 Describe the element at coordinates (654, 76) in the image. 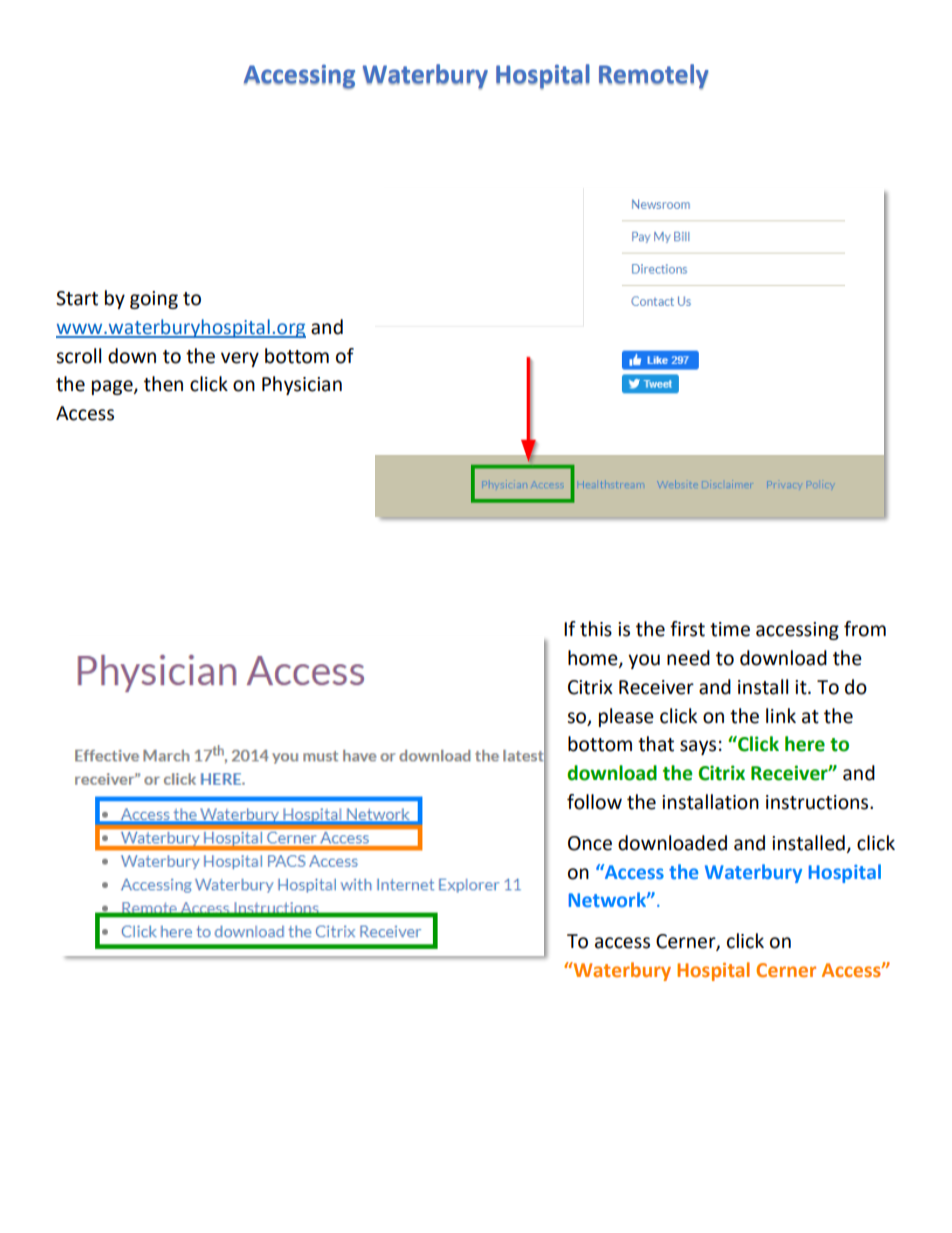

I see `Remotely` at that location.
